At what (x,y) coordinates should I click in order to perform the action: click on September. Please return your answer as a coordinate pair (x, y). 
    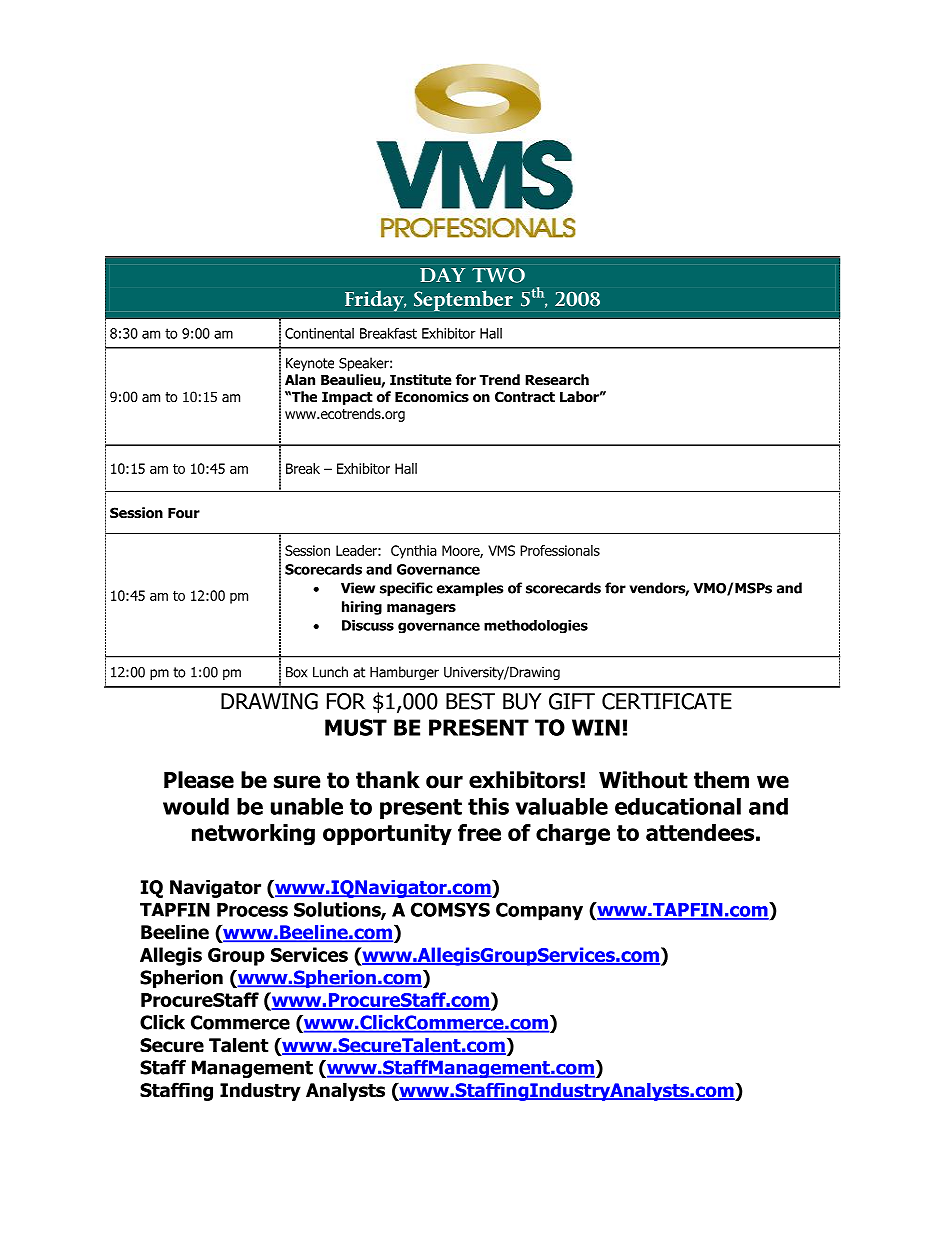
    Looking at the image, I should click on (463, 301).
